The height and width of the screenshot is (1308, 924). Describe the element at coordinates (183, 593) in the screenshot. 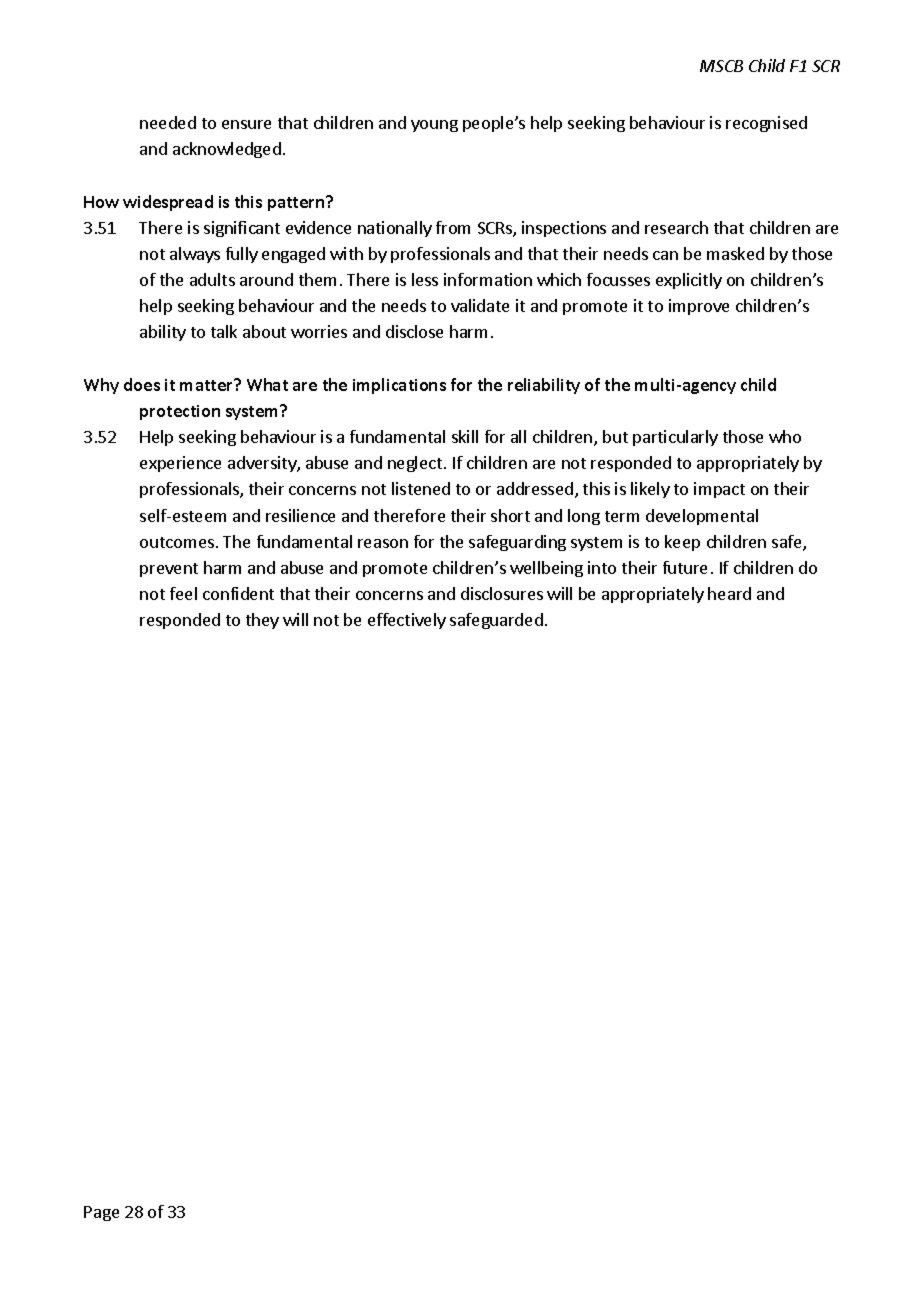

I see `feel` at that location.
